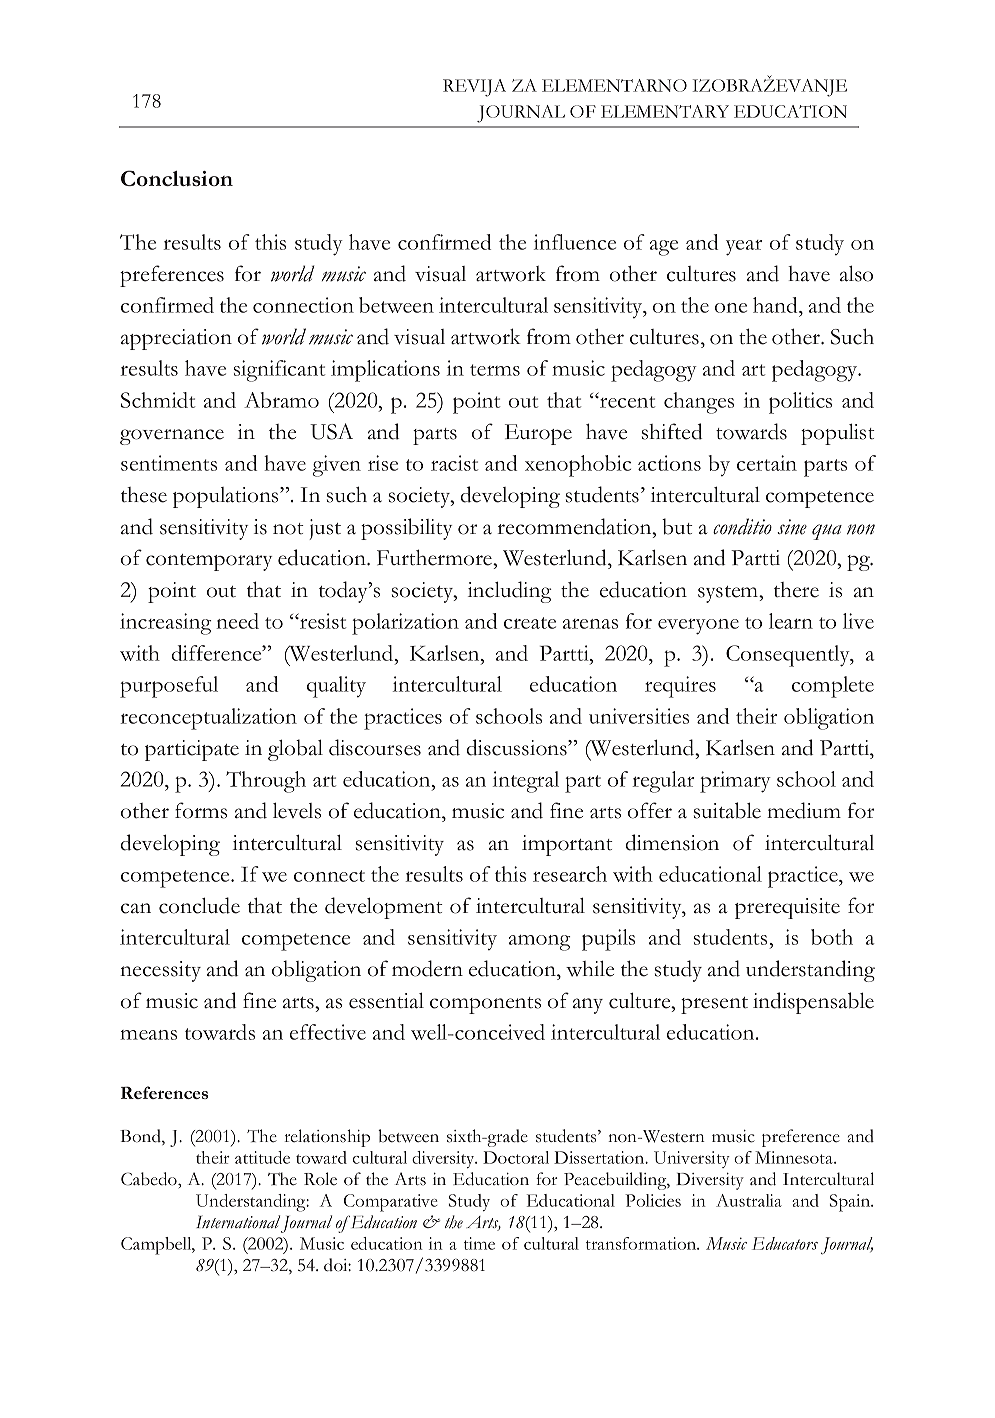 The height and width of the page is (1418, 995). What do you see at coordinates (575, 242) in the page?
I see `influence` at bounding box center [575, 242].
